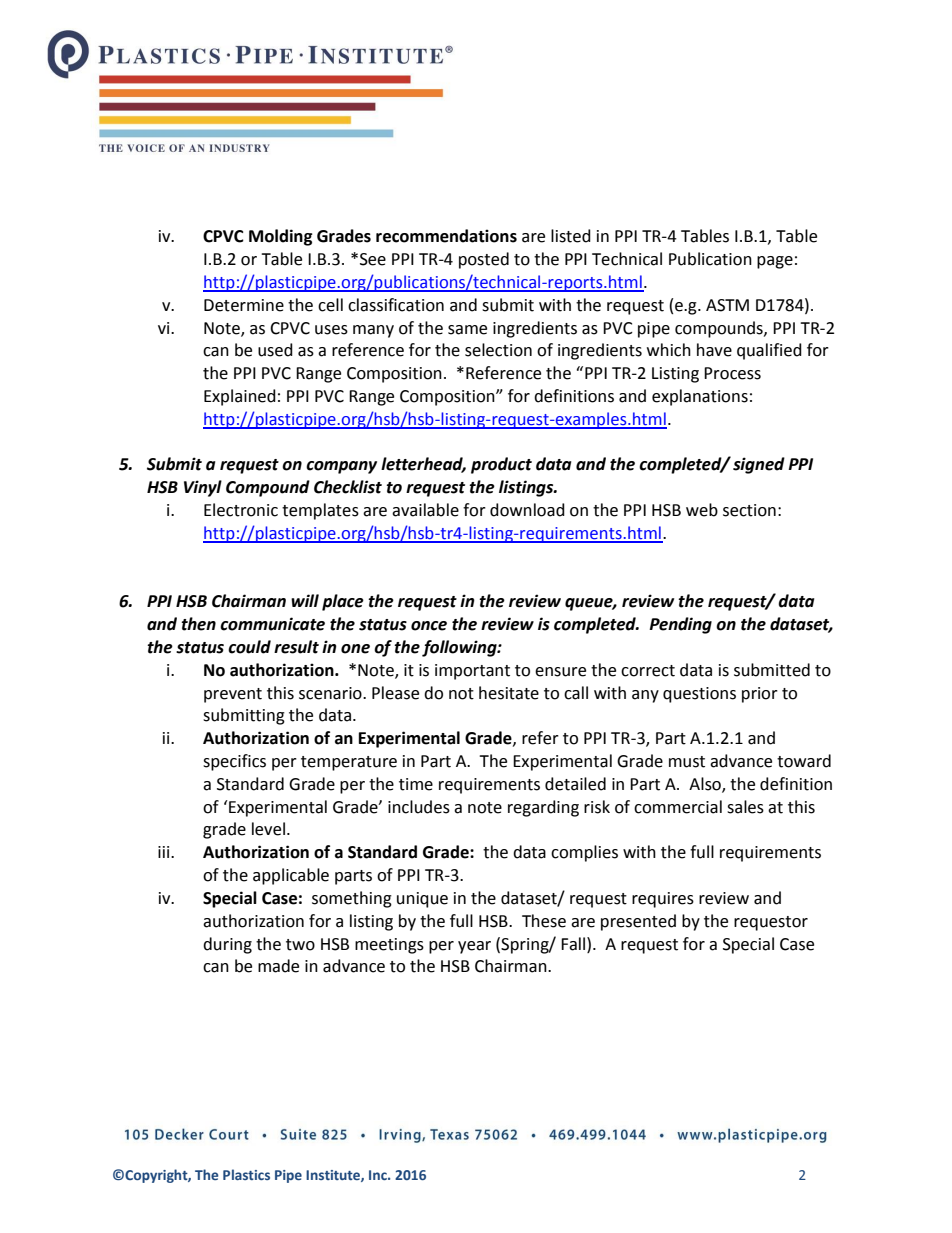 The image size is (952, 1233). Describe the element at coordinates (745, 807) in the image. I see `sales` at that location.
